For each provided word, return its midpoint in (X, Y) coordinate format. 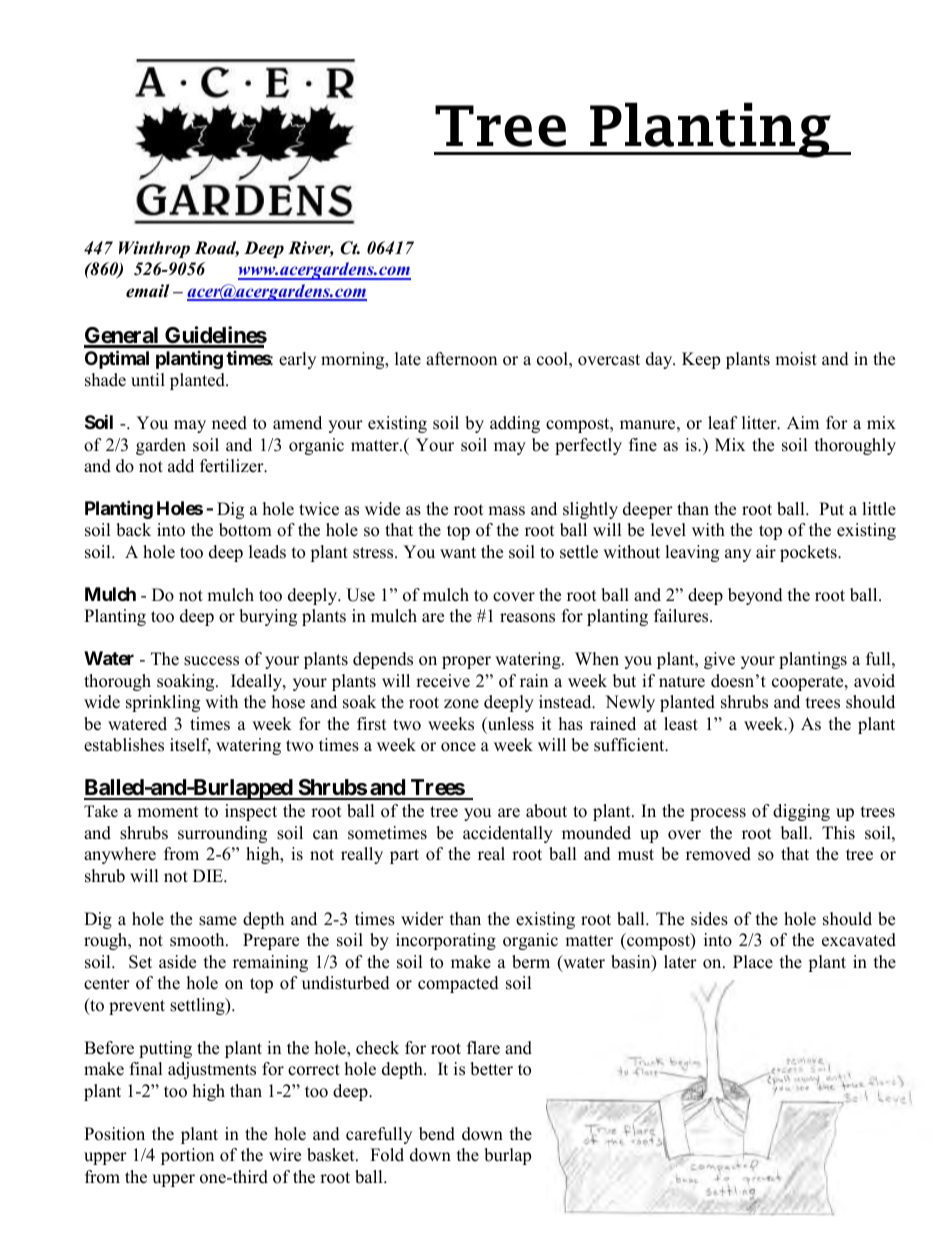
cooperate (809, 683)
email (148, 291)
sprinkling (163, 703)
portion (187, 1156)
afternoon (461, 359)
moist (796, 359)
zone (461, 704)
